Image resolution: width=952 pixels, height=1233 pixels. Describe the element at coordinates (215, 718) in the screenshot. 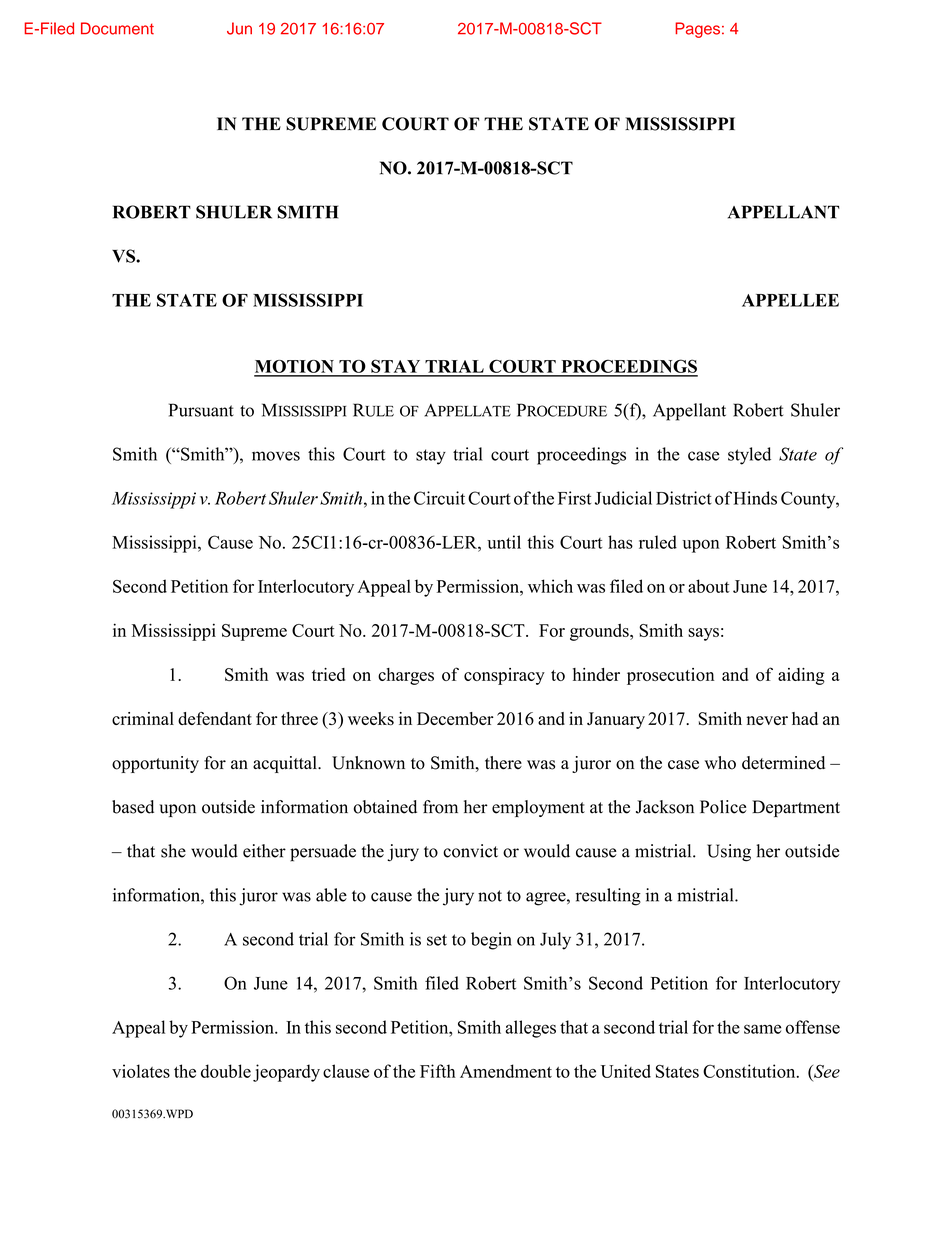

I see `defendant` at that location.
